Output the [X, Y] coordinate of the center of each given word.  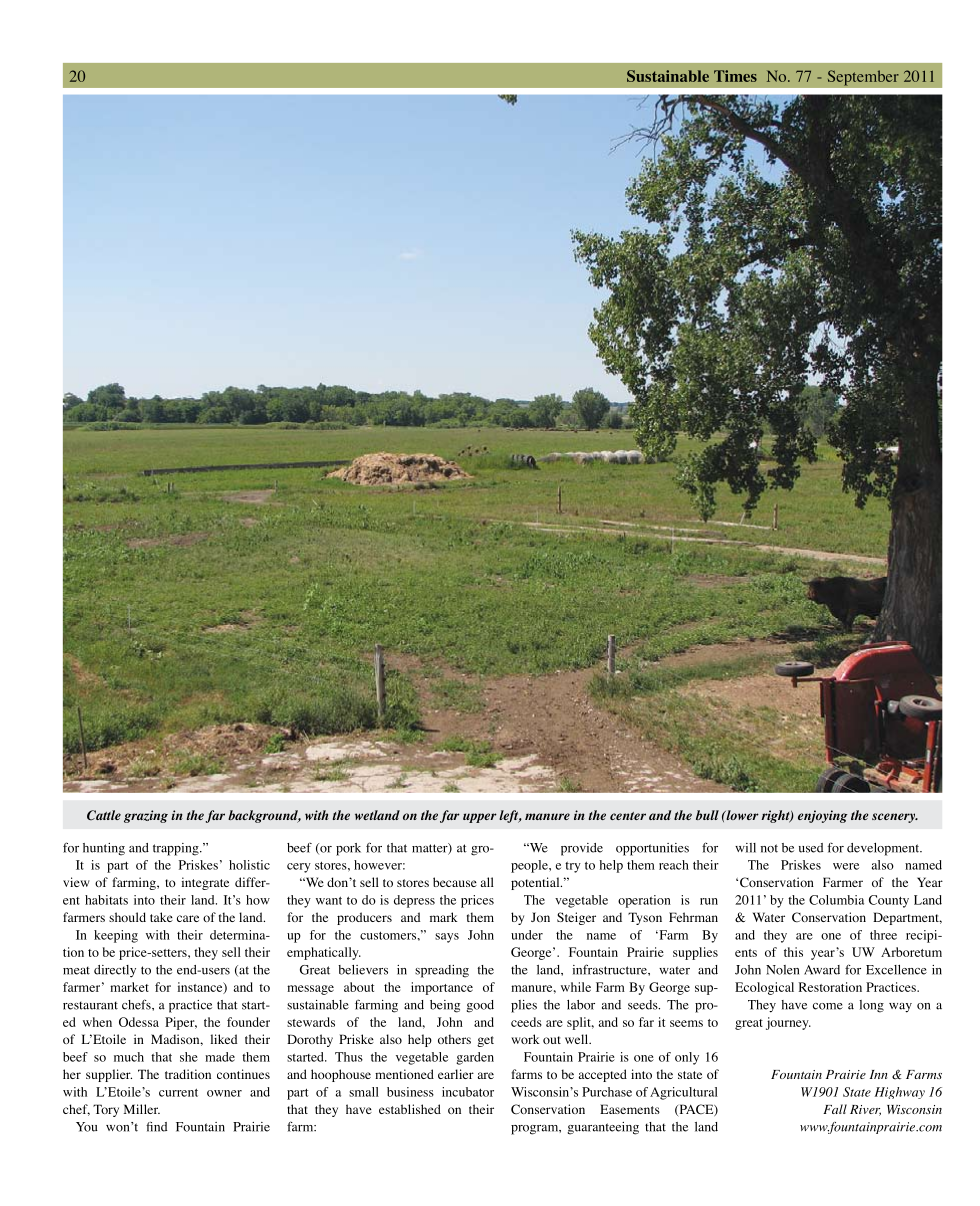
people [530, 866]
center [628, 816]
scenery [895, 818]
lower [741, 815]
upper [480, 818]
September [863, 78]
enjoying [823, 816]
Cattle [104, 815]
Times [735, 76]
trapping [177, 849]
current [178, 1092]
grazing [146, 816]
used [811, 848]
